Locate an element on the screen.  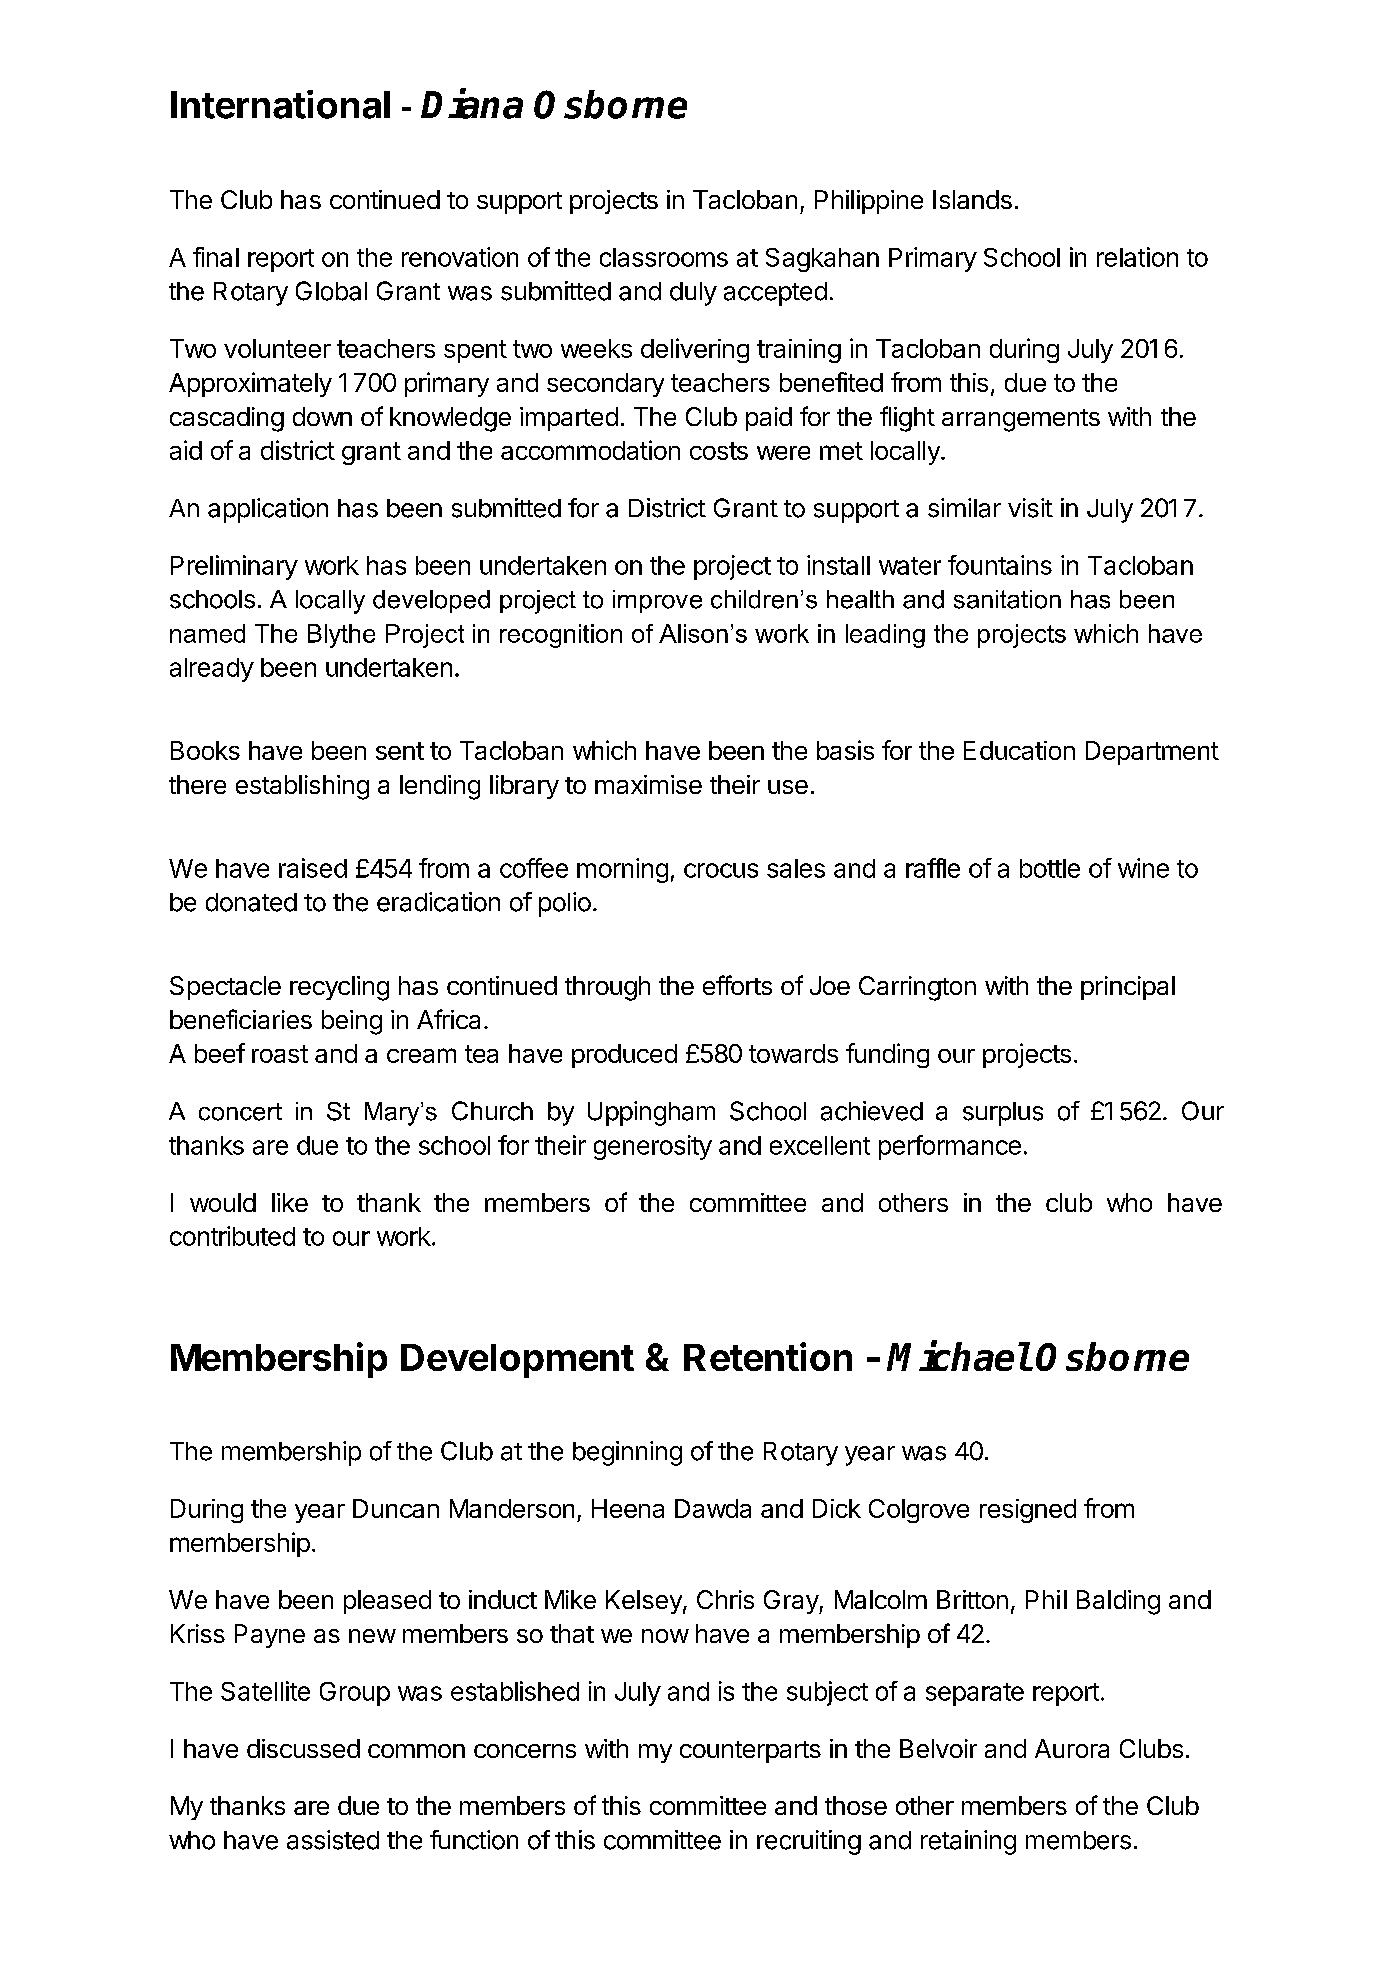
bottle is located at coordinates (1050, 868).
